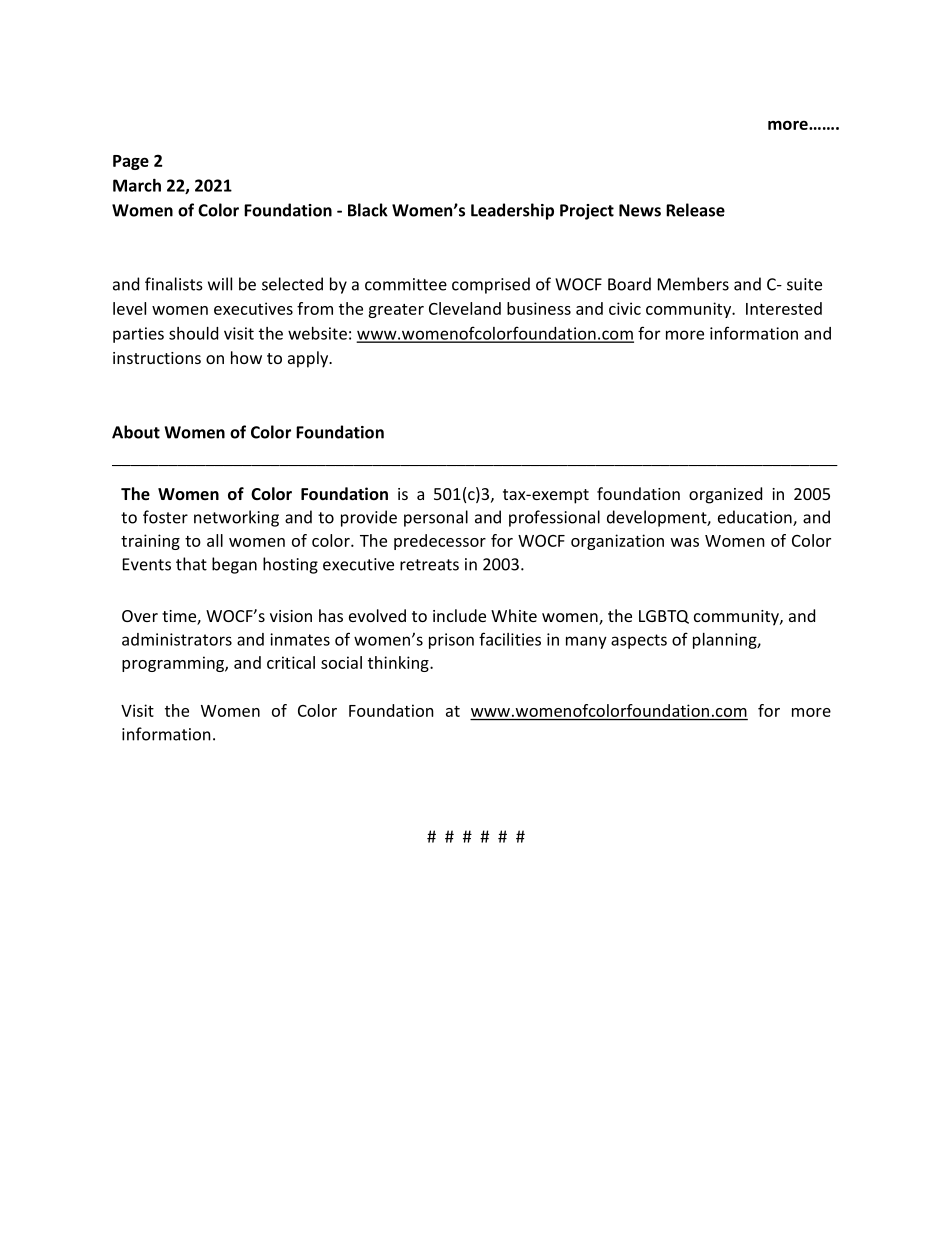  I want to click on March, so click(137, 185).
